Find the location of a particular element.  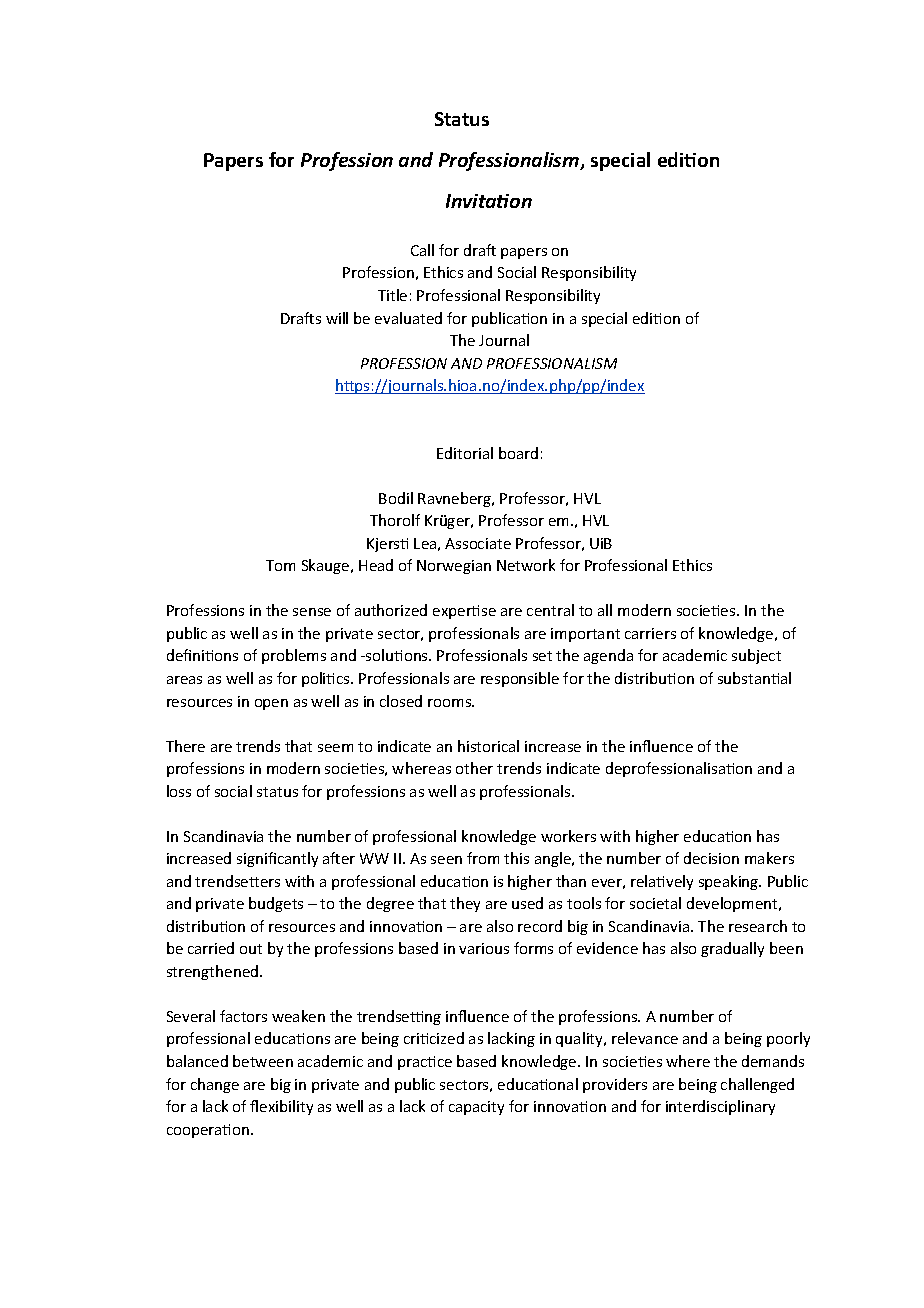

responsible is located at coordinates (520, 679).
